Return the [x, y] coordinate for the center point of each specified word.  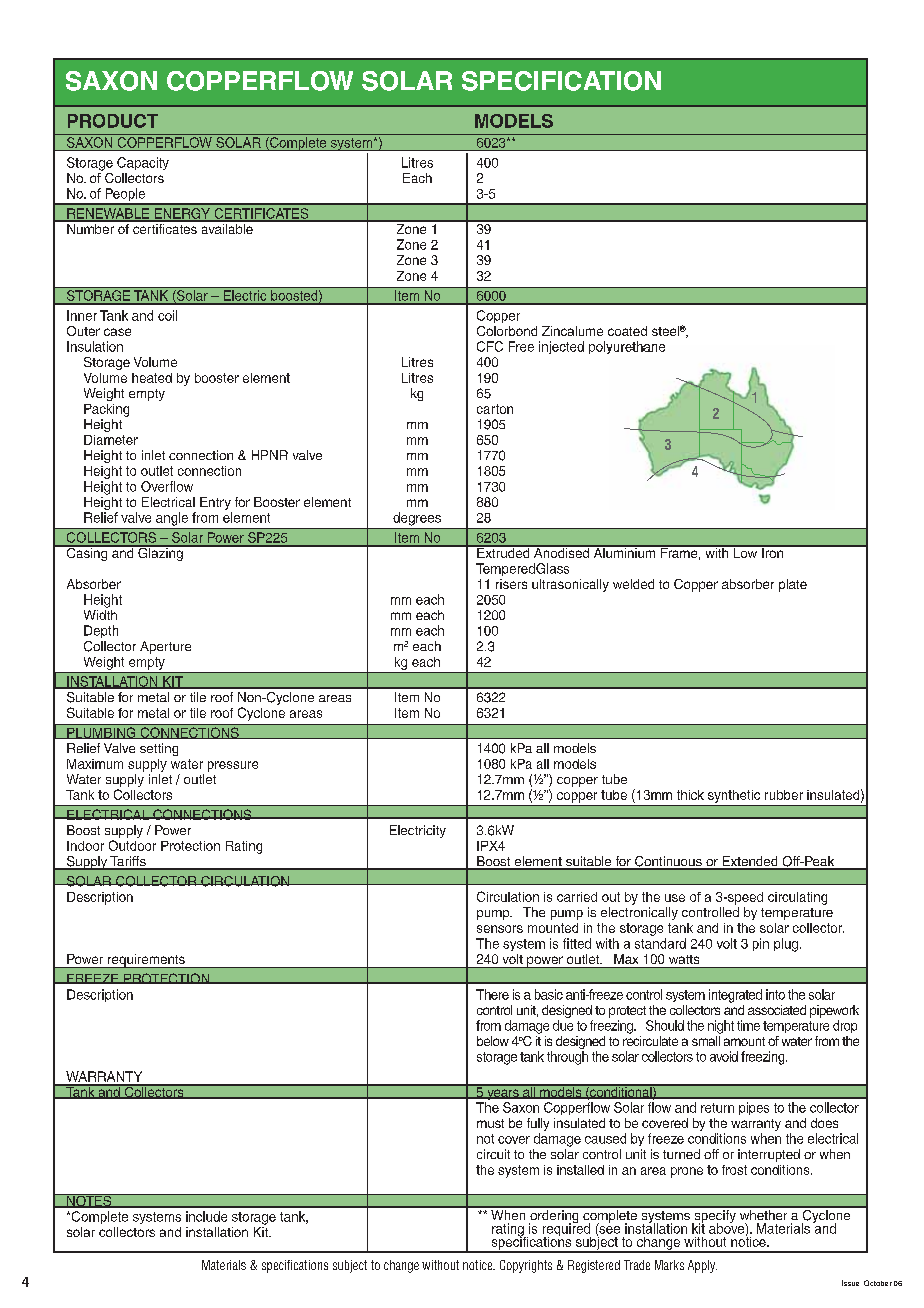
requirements [146, 961]
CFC [490, 346]
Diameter [111, 440]
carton [495, 409]
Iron [773, 551]
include [206, 1216]
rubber [784, 795]
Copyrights [526, 1266]
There [492, 994]
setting [159, 749]
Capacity [143, 163]
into [775, 994]
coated [627, 331]
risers [511, 584]
